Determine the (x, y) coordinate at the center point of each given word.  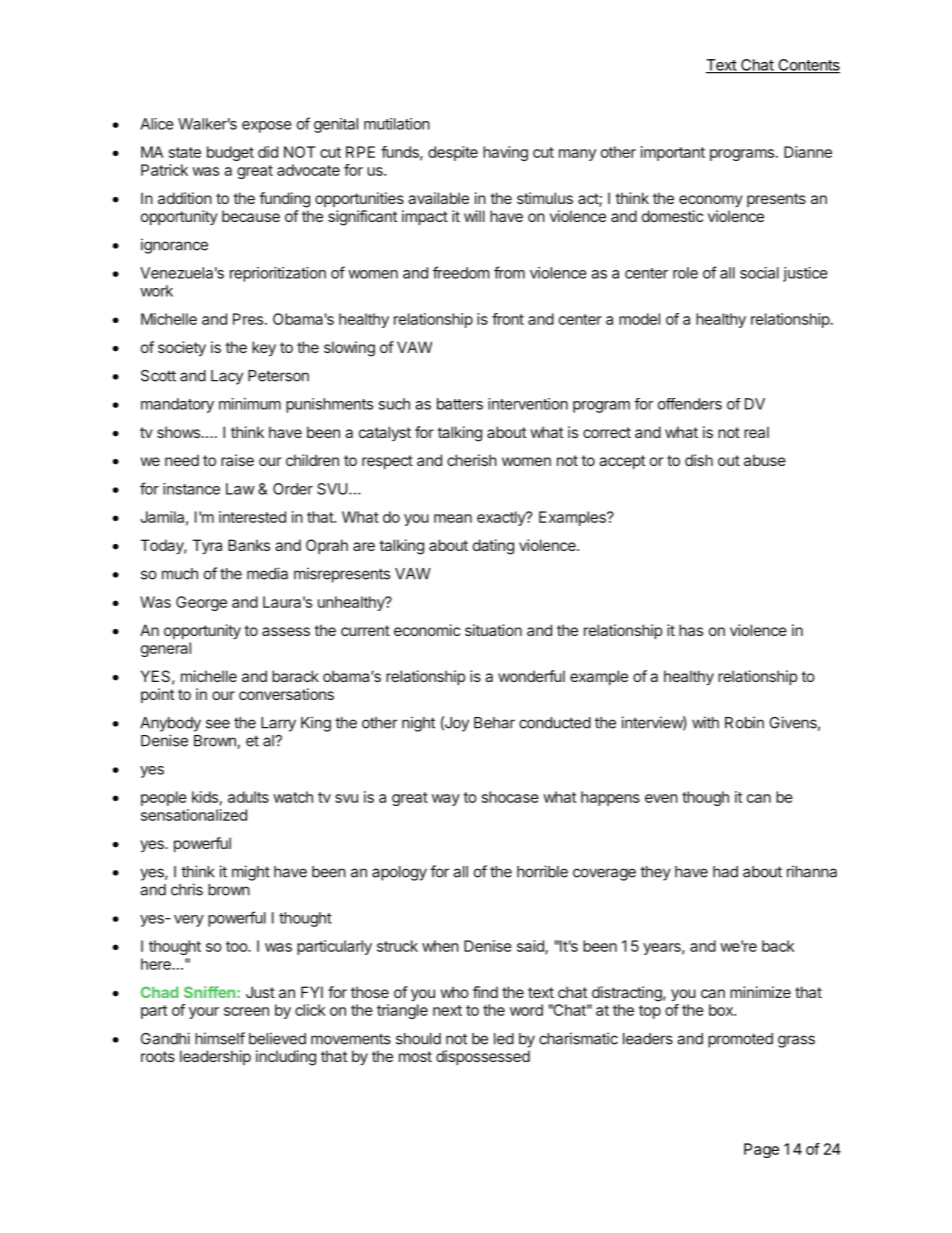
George (201, 603)
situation (493, 630)
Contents (808, 66)
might (251, 873)
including (286, 1058)
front (508, 319)
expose (267, 127)
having (505, 153)
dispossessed (483, 1057)
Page (761, 1150)
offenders (690, 404)
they (655, 873)
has (691, 630)
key (264, 349)
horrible (542, 871)
